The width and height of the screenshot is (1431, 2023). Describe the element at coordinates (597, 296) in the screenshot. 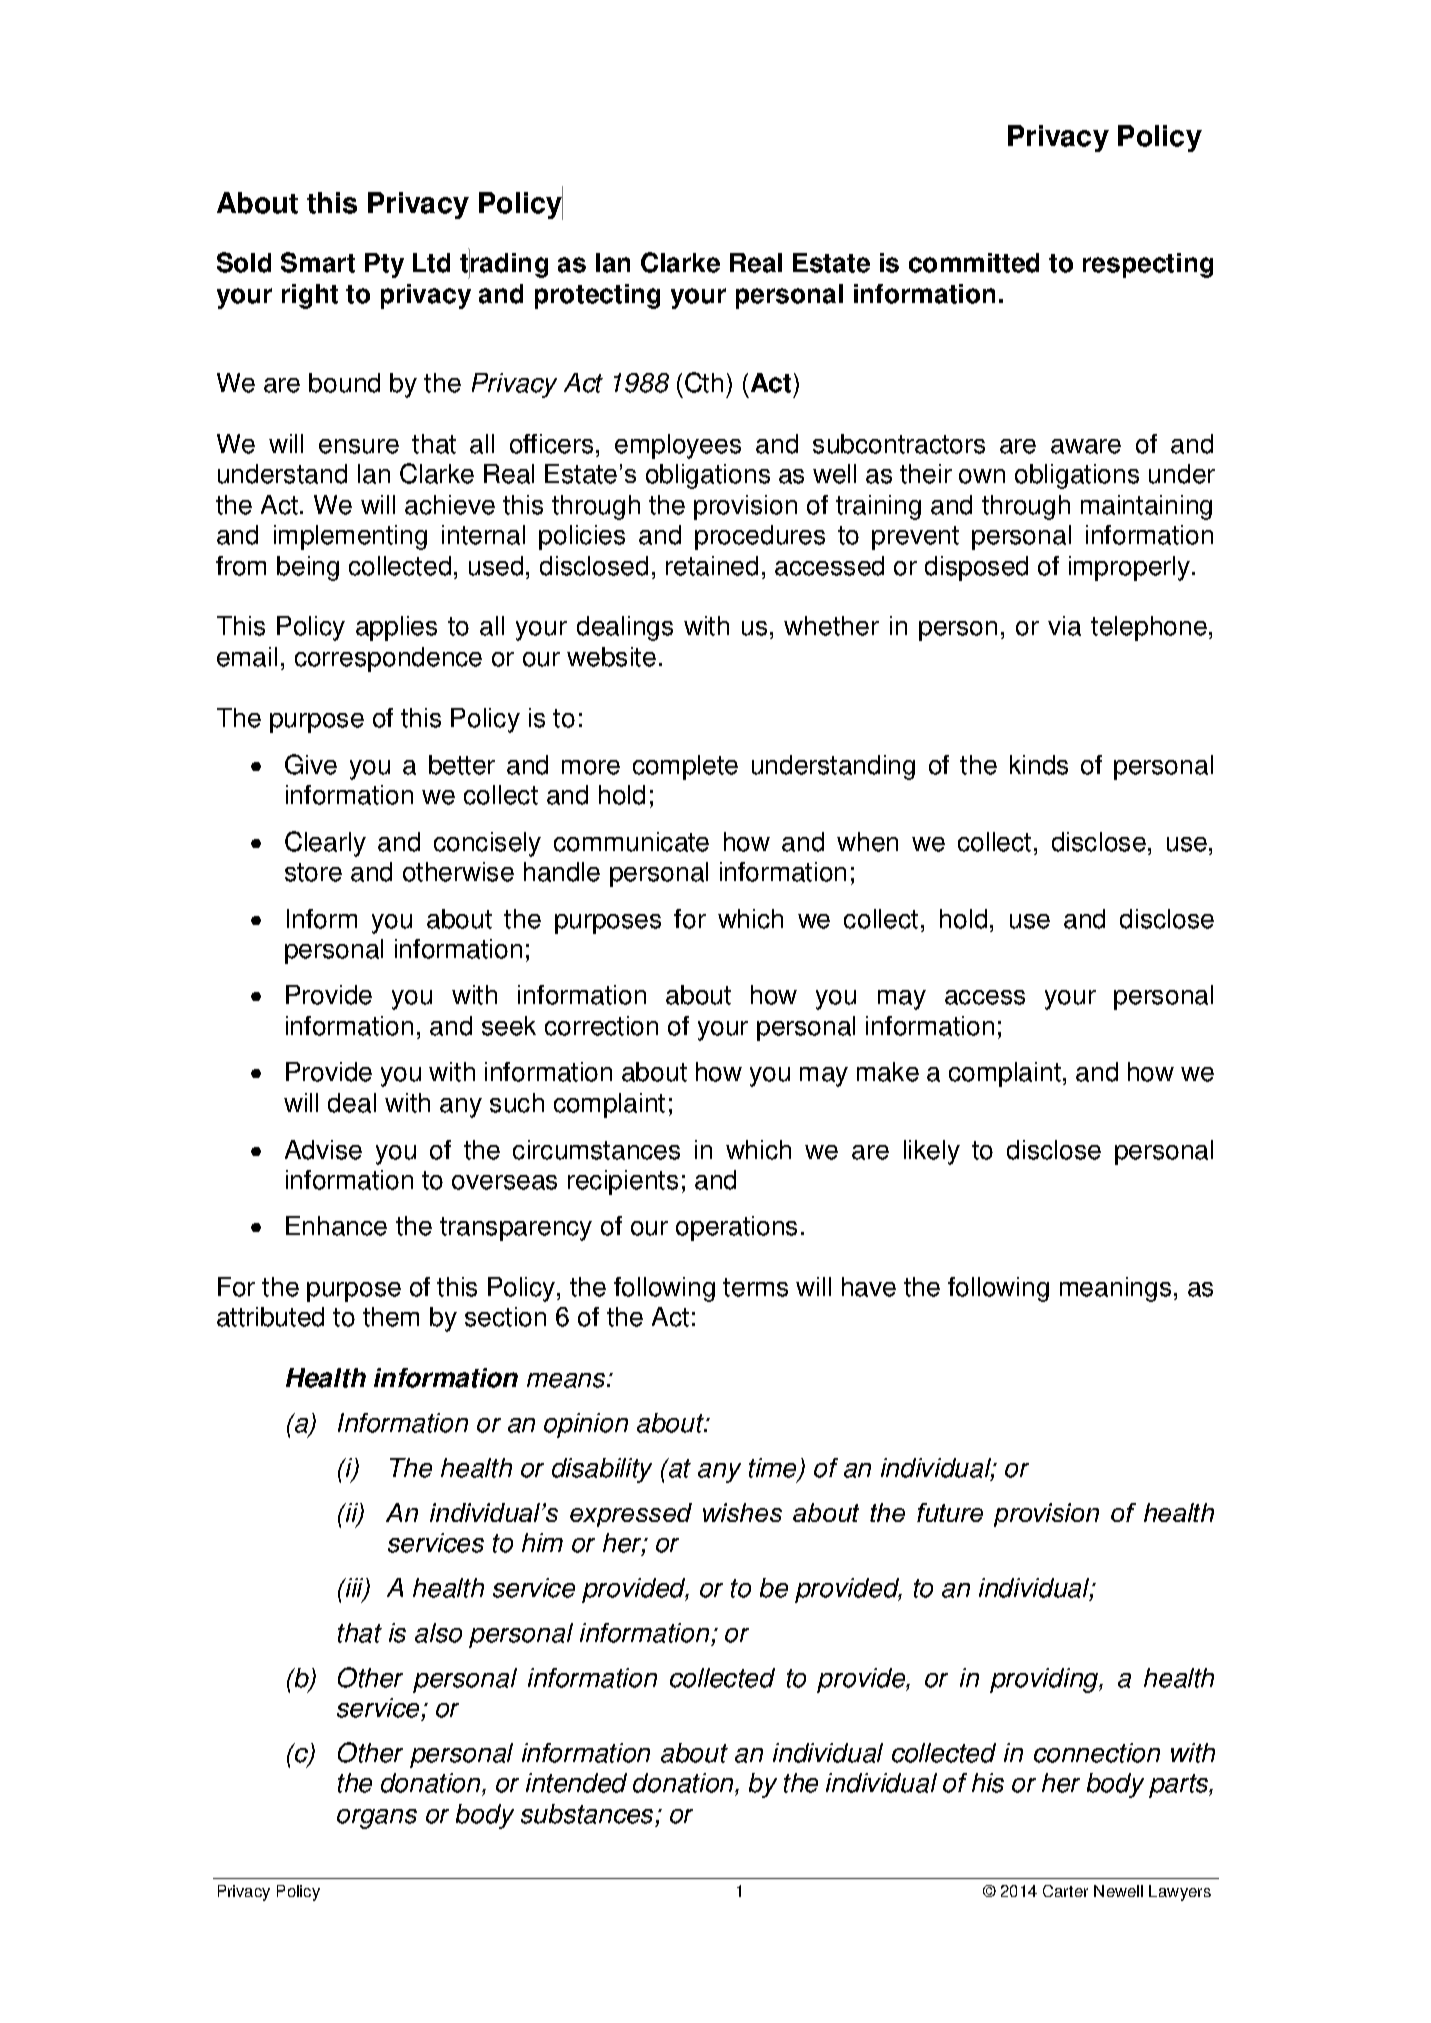

I see `protecting` at that location.
